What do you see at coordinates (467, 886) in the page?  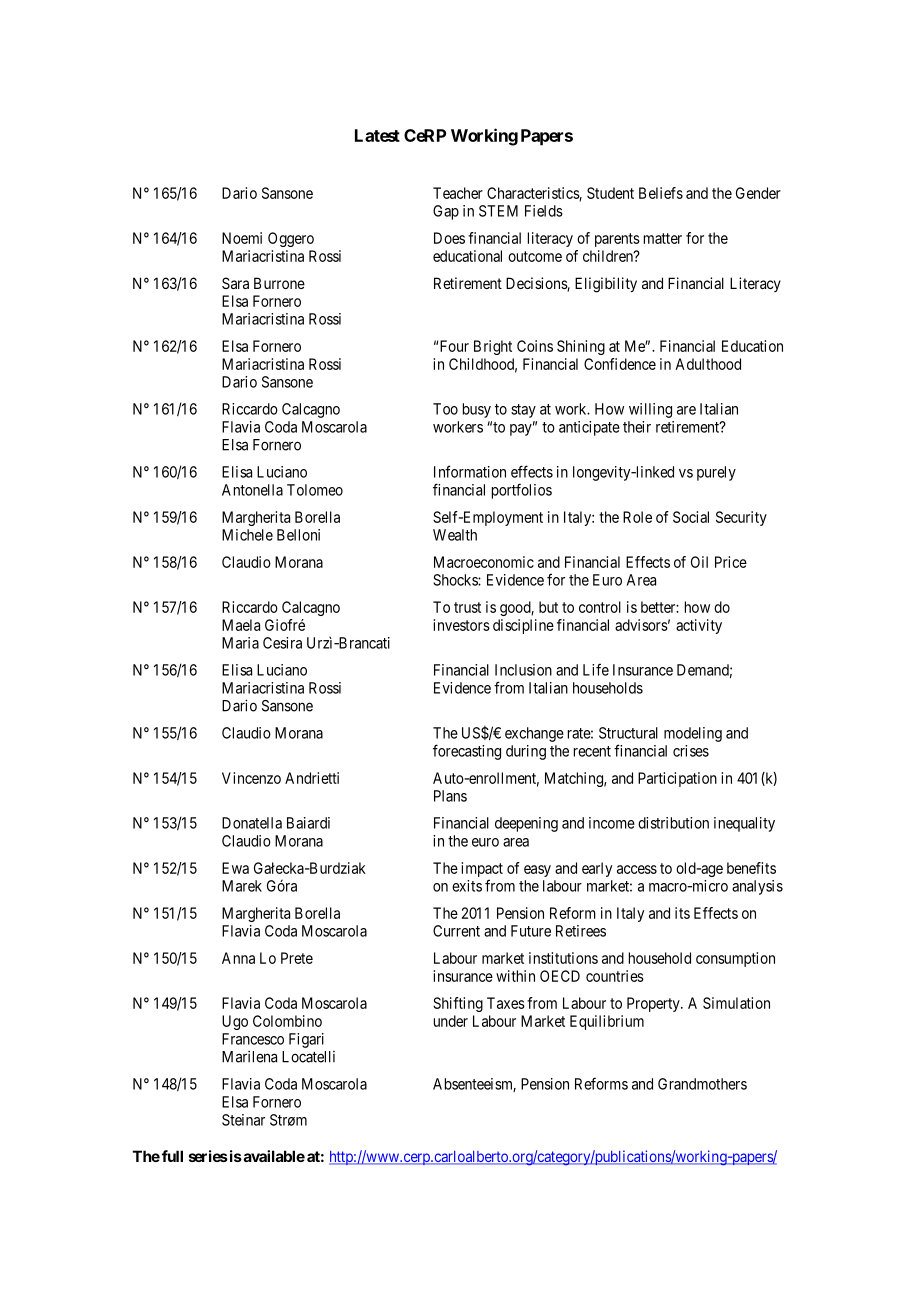 I see `exits` at bounding box center [467, 886].
